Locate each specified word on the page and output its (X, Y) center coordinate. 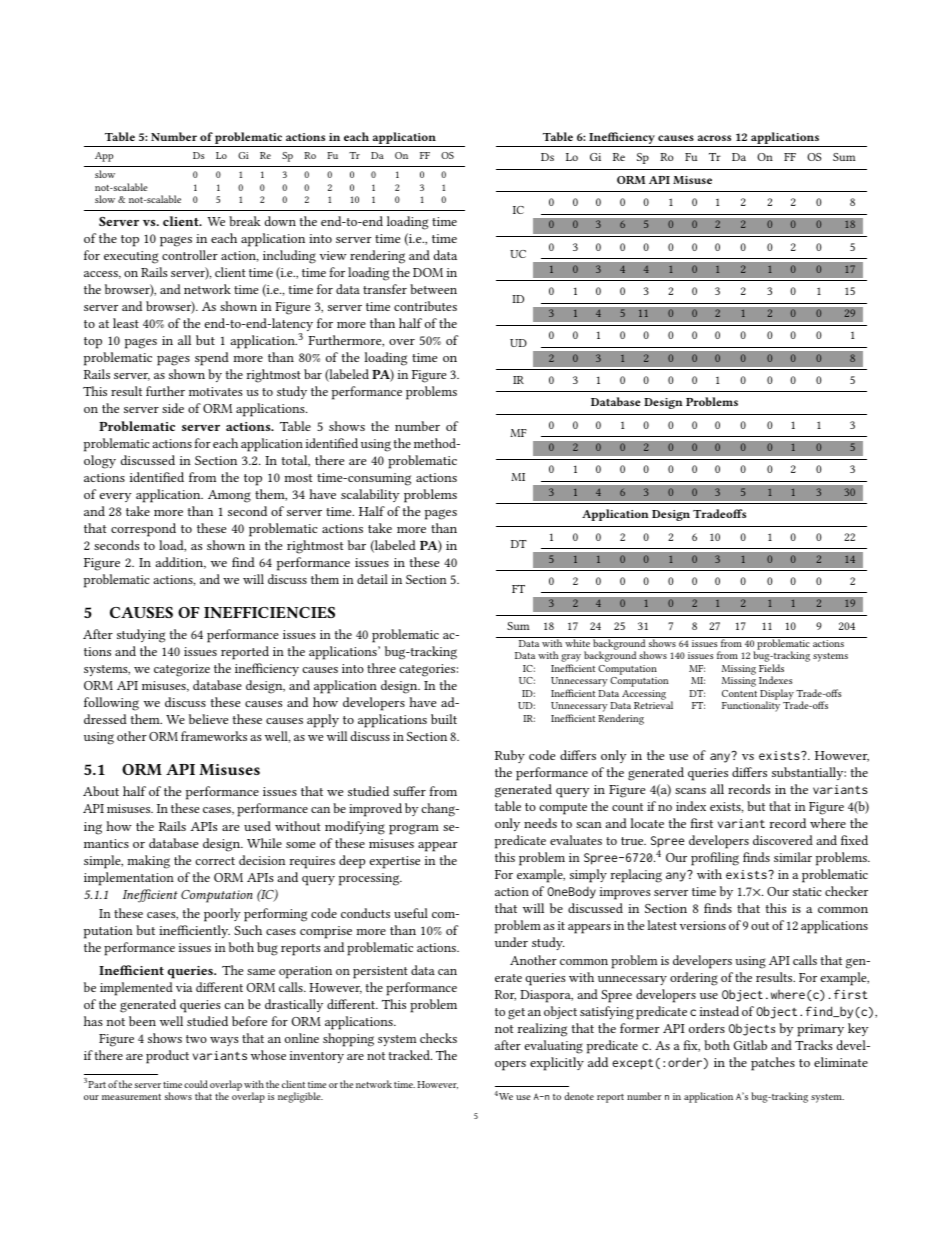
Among (229, 496)
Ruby (510, 756)
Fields (771, 668)
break (245, 221)
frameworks (214, 736)
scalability (370, 495)
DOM (428, 272)
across (714, 138)
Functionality (751, 706)
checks (438, 1038)
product (167, 1057)
